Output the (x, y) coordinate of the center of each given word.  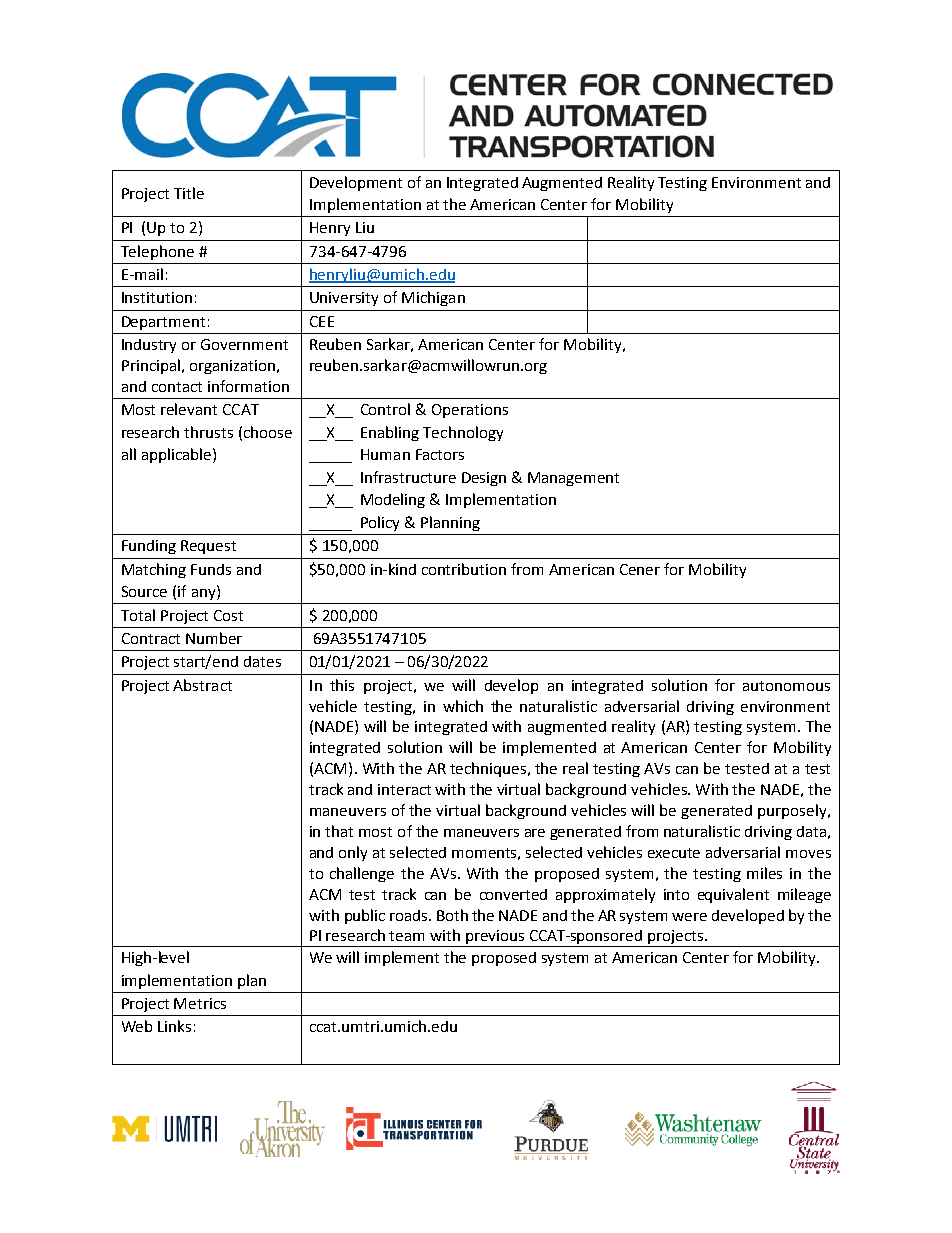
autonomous (786, 686)
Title (189, 193)
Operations (470, 411)
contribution (464, 569)
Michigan (433, 298)
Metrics (200, 1003)
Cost (228, 615)
